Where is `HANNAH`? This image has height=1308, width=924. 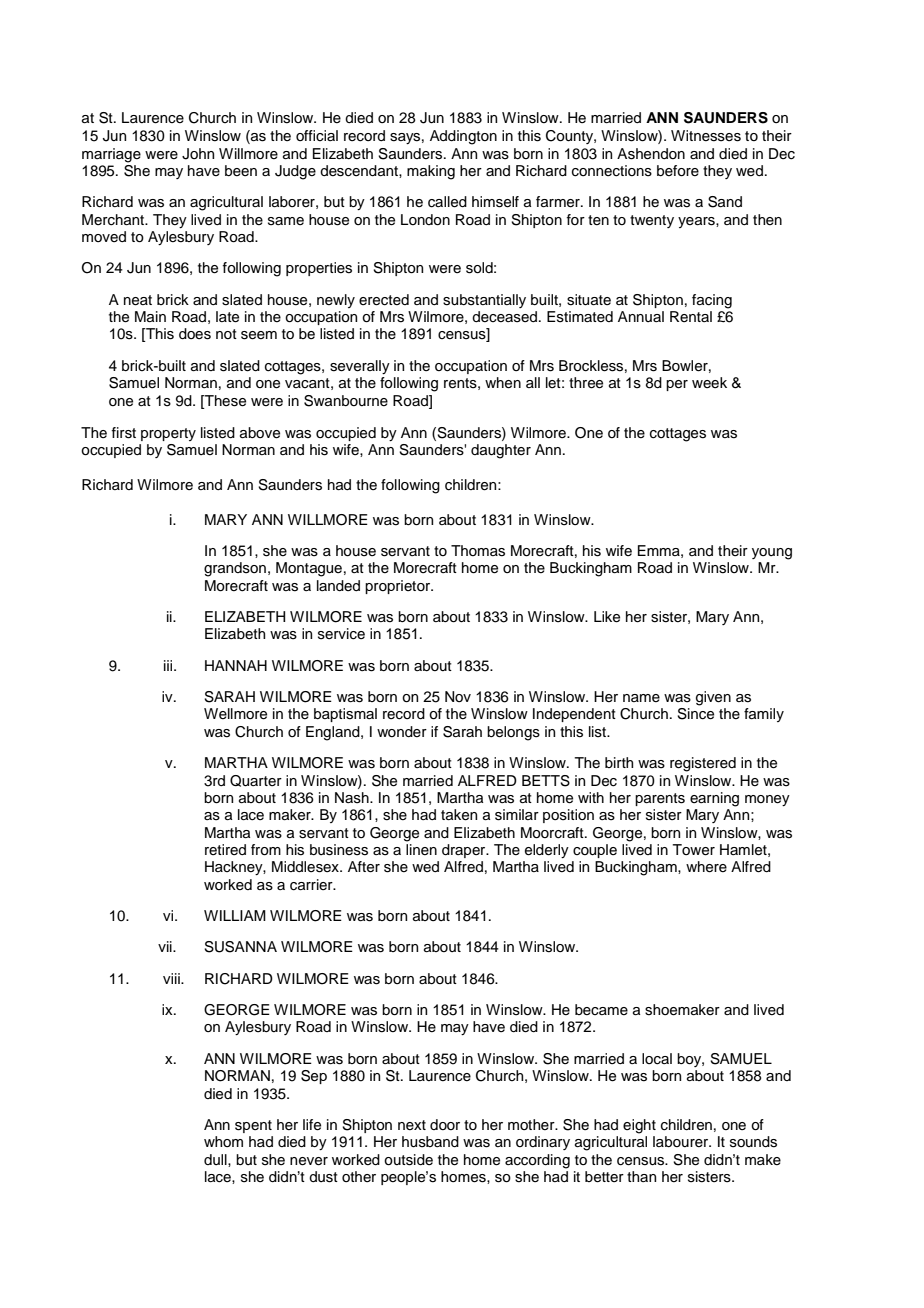 HANNAH is located at coordinates (236, 665).
